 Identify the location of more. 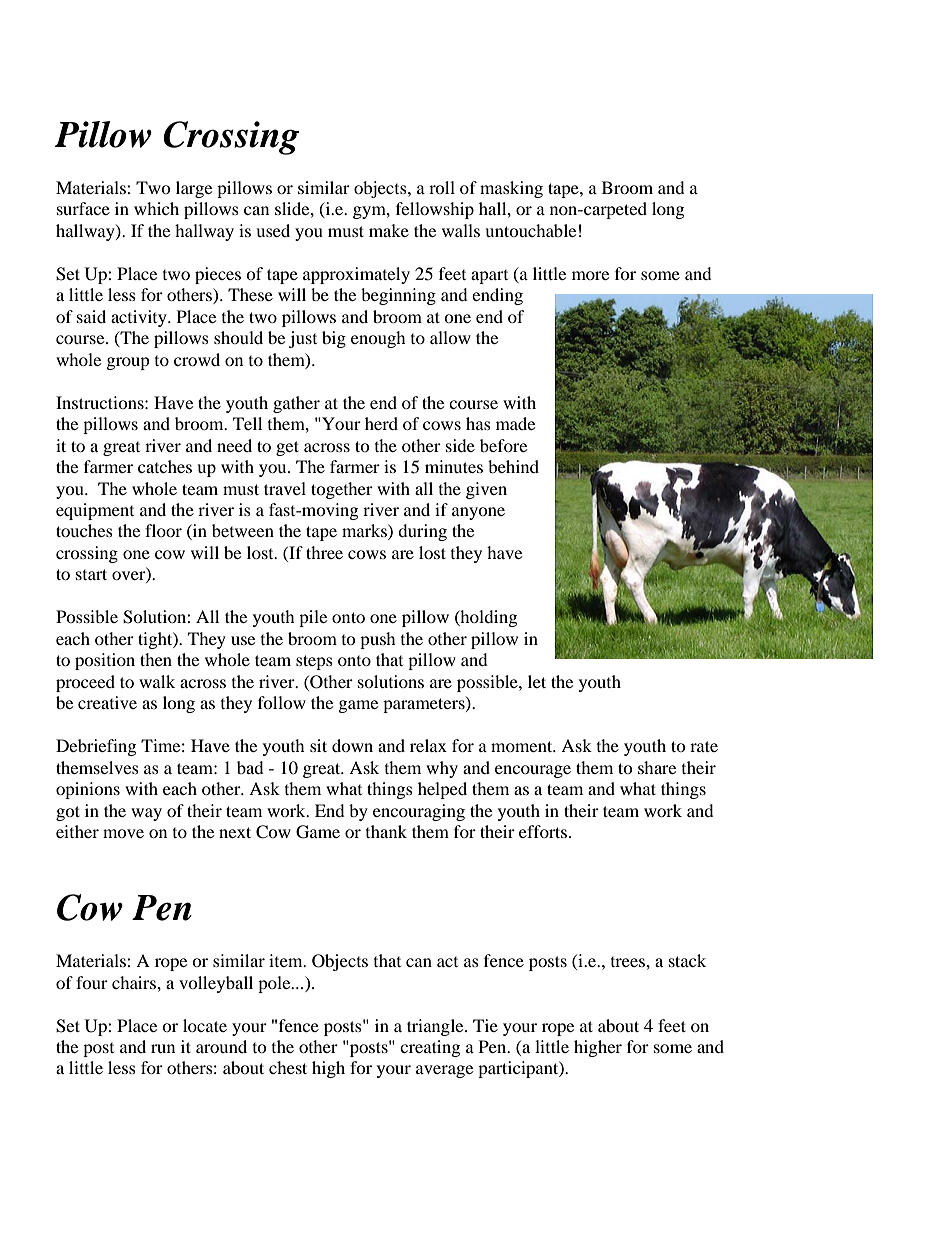
(590, 275).
